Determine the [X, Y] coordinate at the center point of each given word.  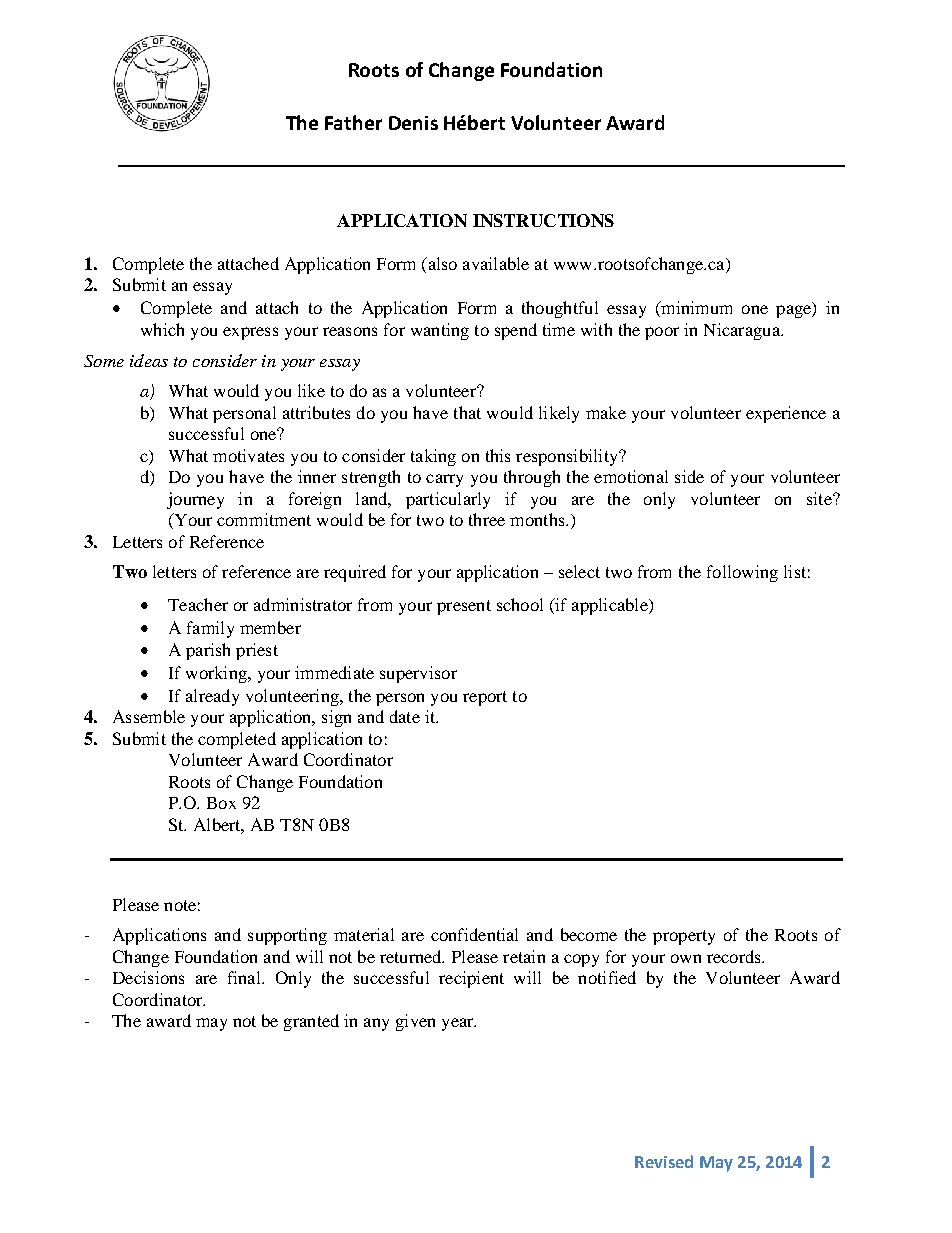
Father [353, 122]
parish [208, 651]
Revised [664, 1161]
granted [311, 1022]
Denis [413, 123]
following [742, 573]
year [459, 1024]
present [464, 607]
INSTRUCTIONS [543, 220]
